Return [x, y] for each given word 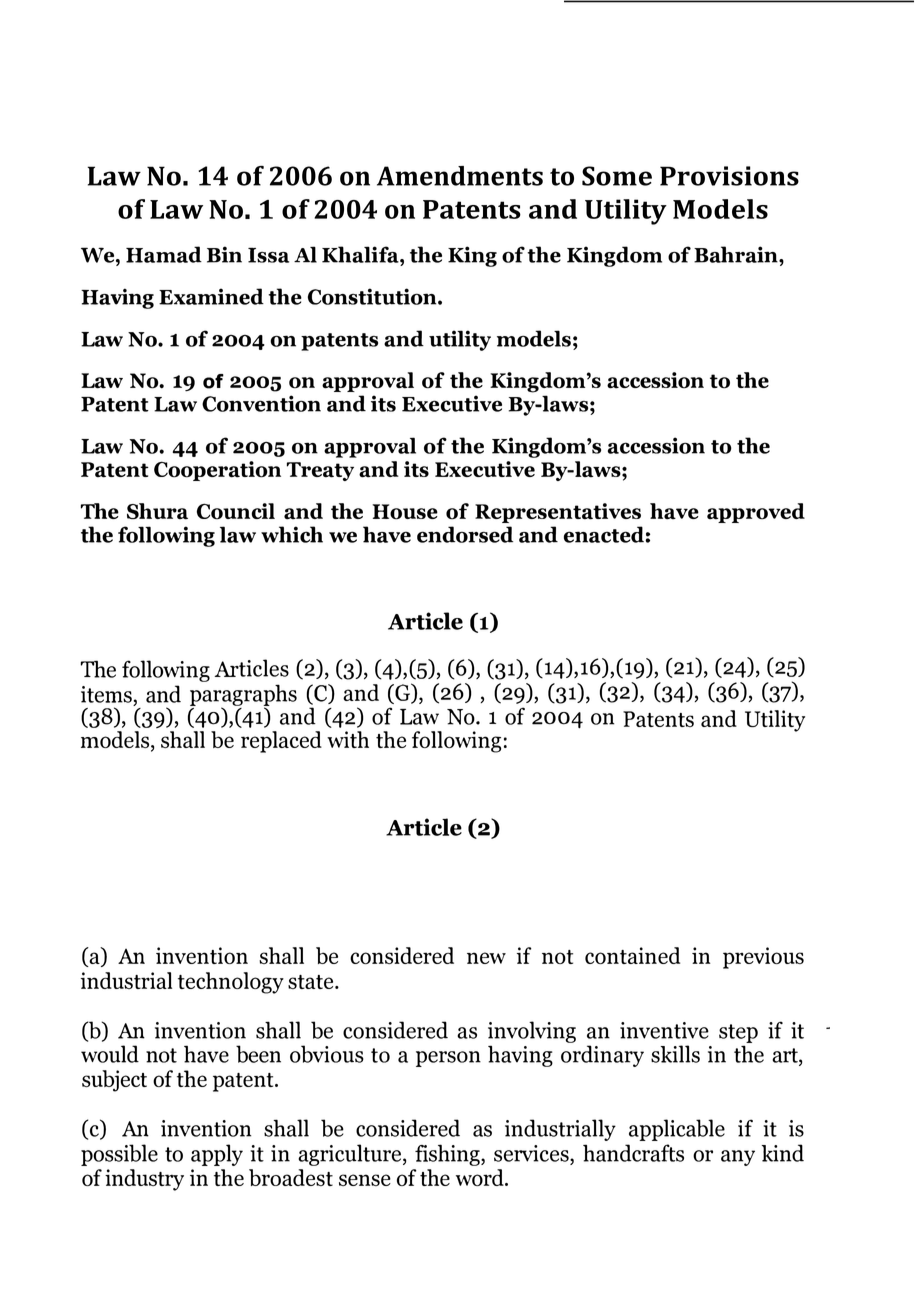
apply [217, 1155]
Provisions [729, 176]
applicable [677, 1130]
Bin [224, 254]
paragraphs [243, 696]
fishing [448, 1155]
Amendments [460, 176]
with [348, 739]
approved [756, 513]
